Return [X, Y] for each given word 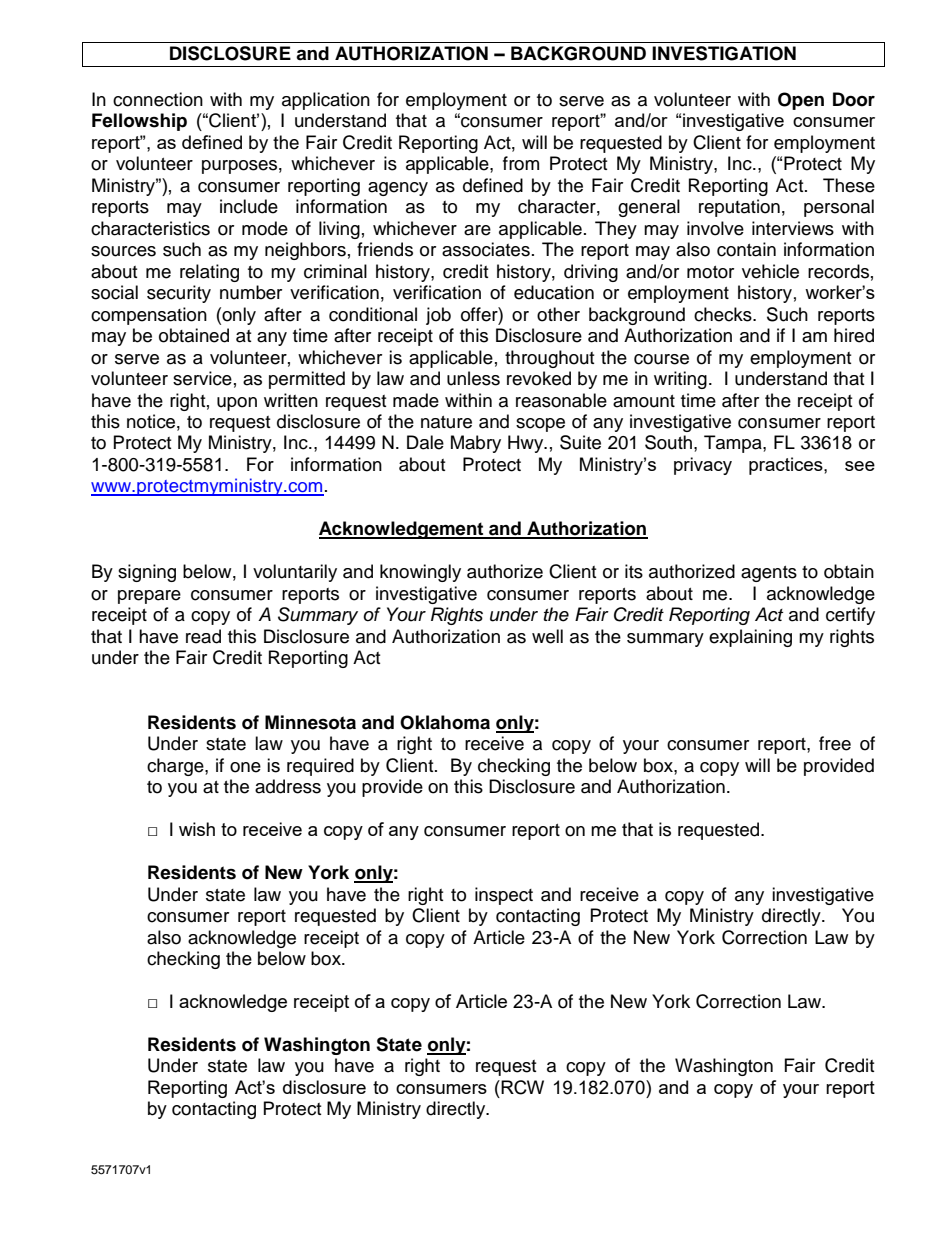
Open [801, 101]
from [521, 163]
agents [769, 574]
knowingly [420, 573]
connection [158, 99]
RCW [521, 1087]
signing [147, 573]
